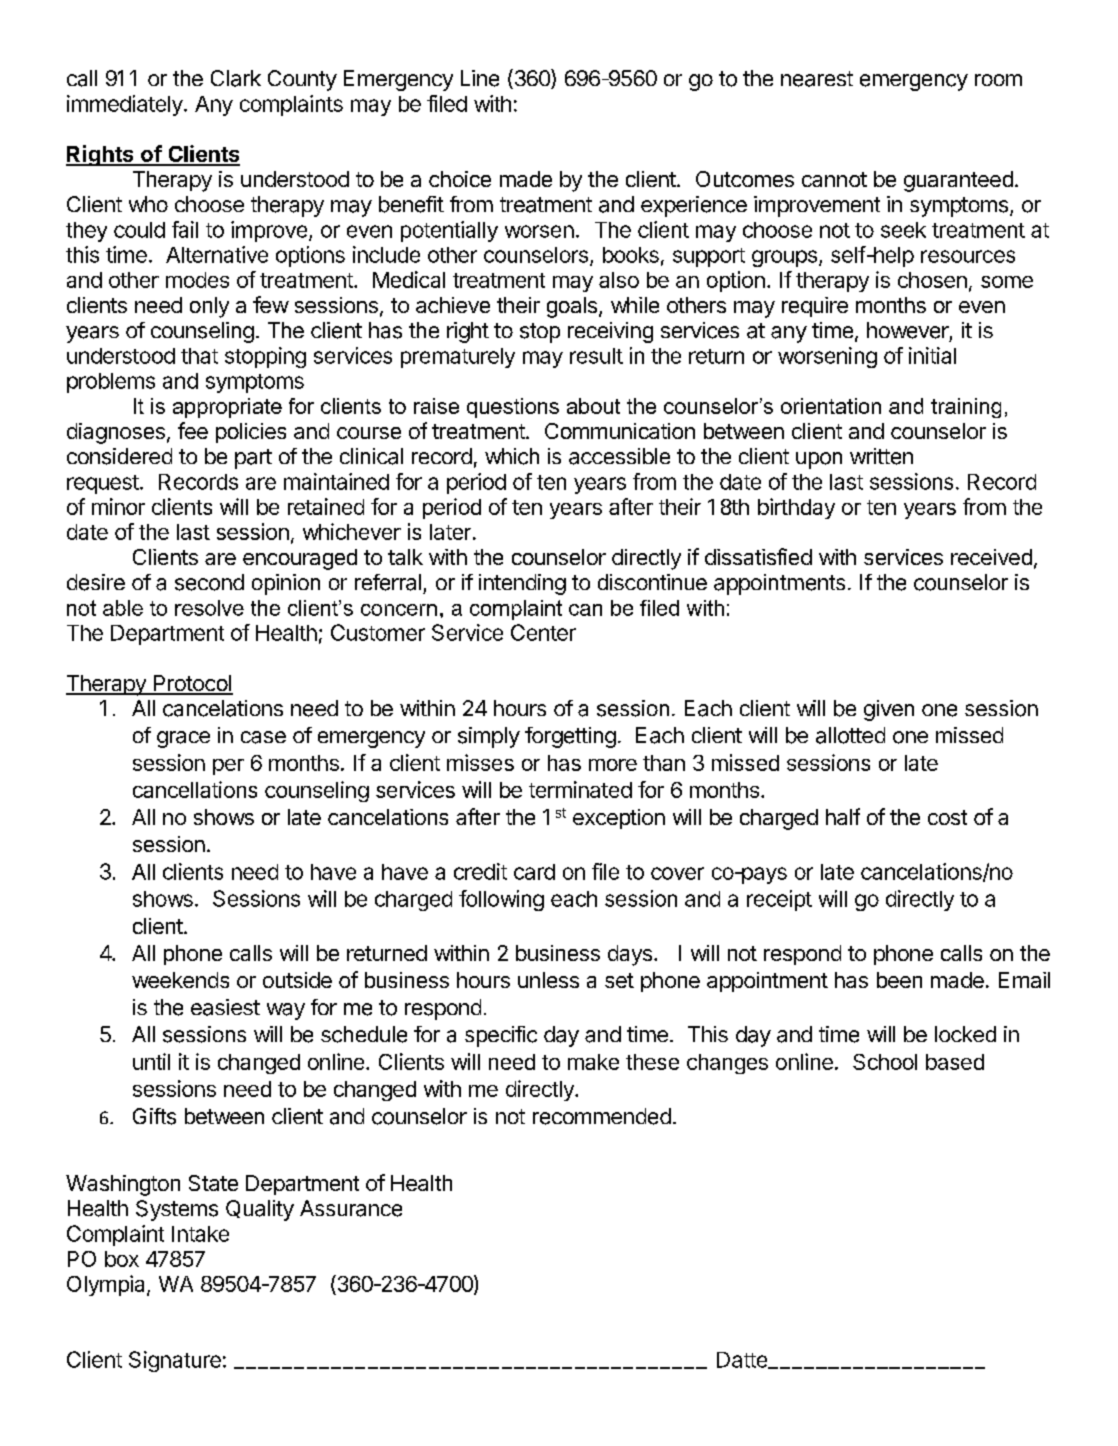  I want to click on given, so click(889, 710).
